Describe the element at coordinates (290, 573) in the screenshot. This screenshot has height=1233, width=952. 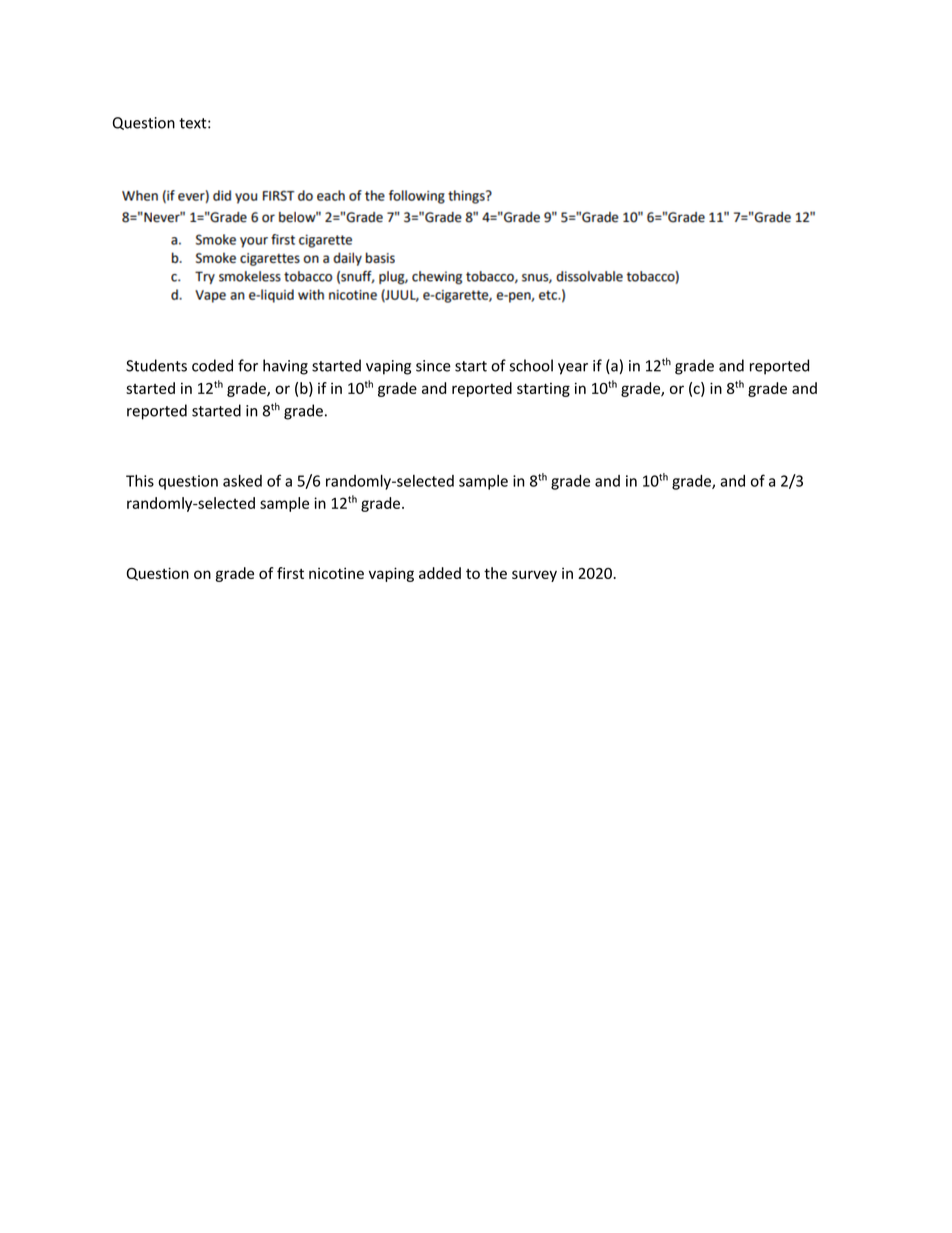
I see `first` at that location.
